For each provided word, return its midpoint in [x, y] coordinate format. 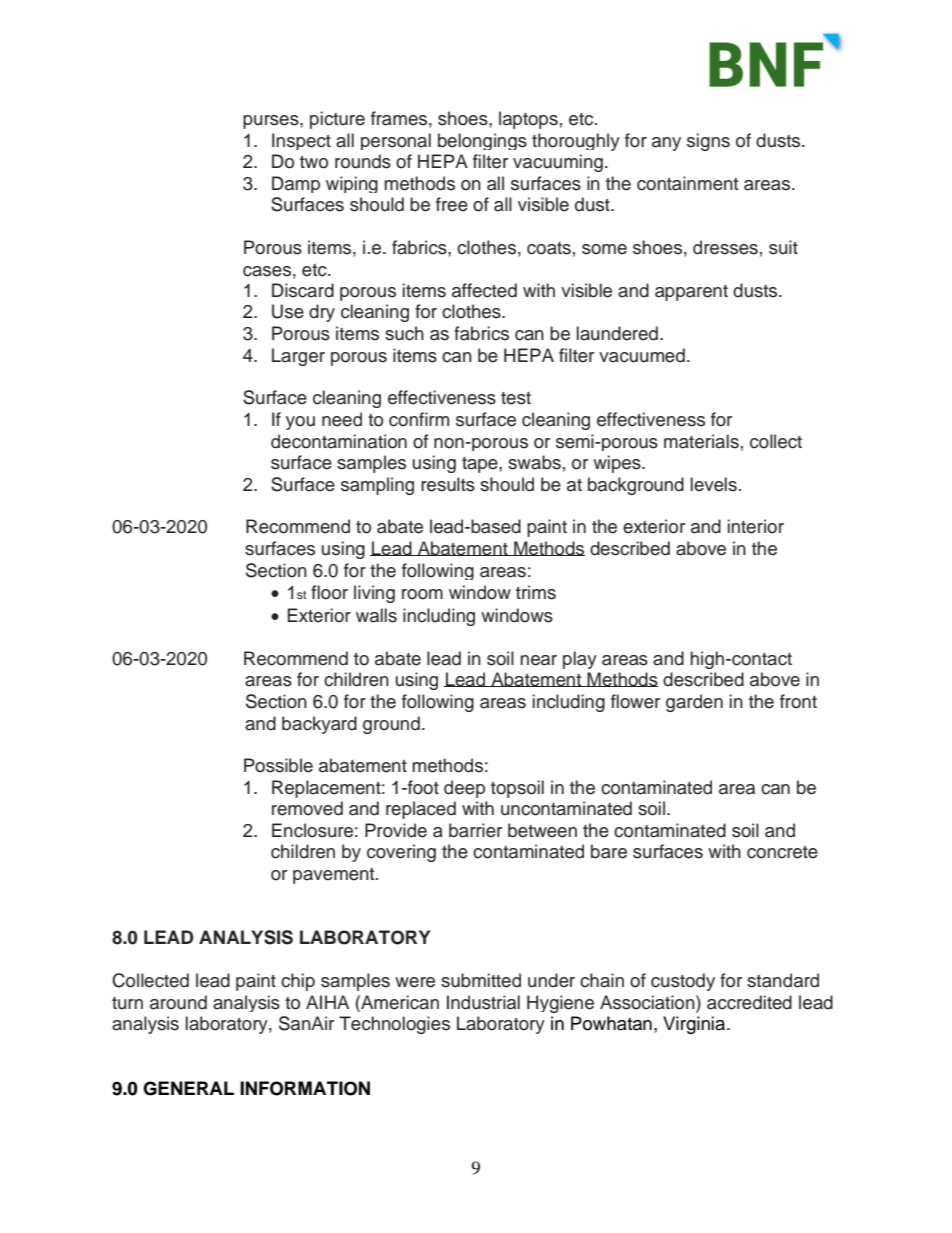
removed [307, 808]
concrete [782, 852]
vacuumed [642, 355]
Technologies [394, 1025]
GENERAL [188, 1088]
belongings [482, 141]
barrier [475, 830]
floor [329, 592]
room [422, 594]
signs [708, 142]
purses [272, 122]
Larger [298, 357]
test [516, 398]
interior [756, 526]
